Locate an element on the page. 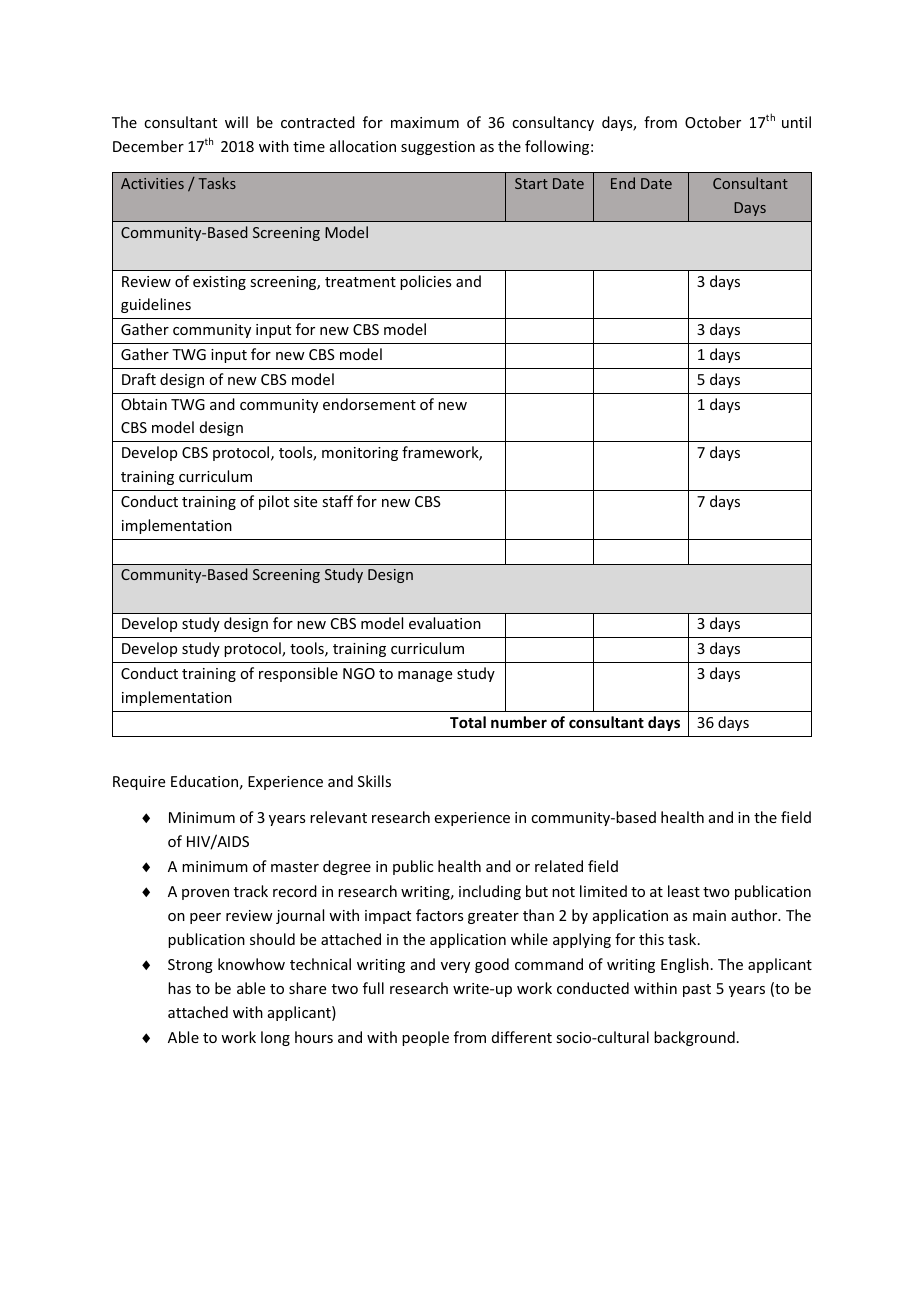 The height and width of the image is (1308, 924). past is located at coordinates (697, 990).
